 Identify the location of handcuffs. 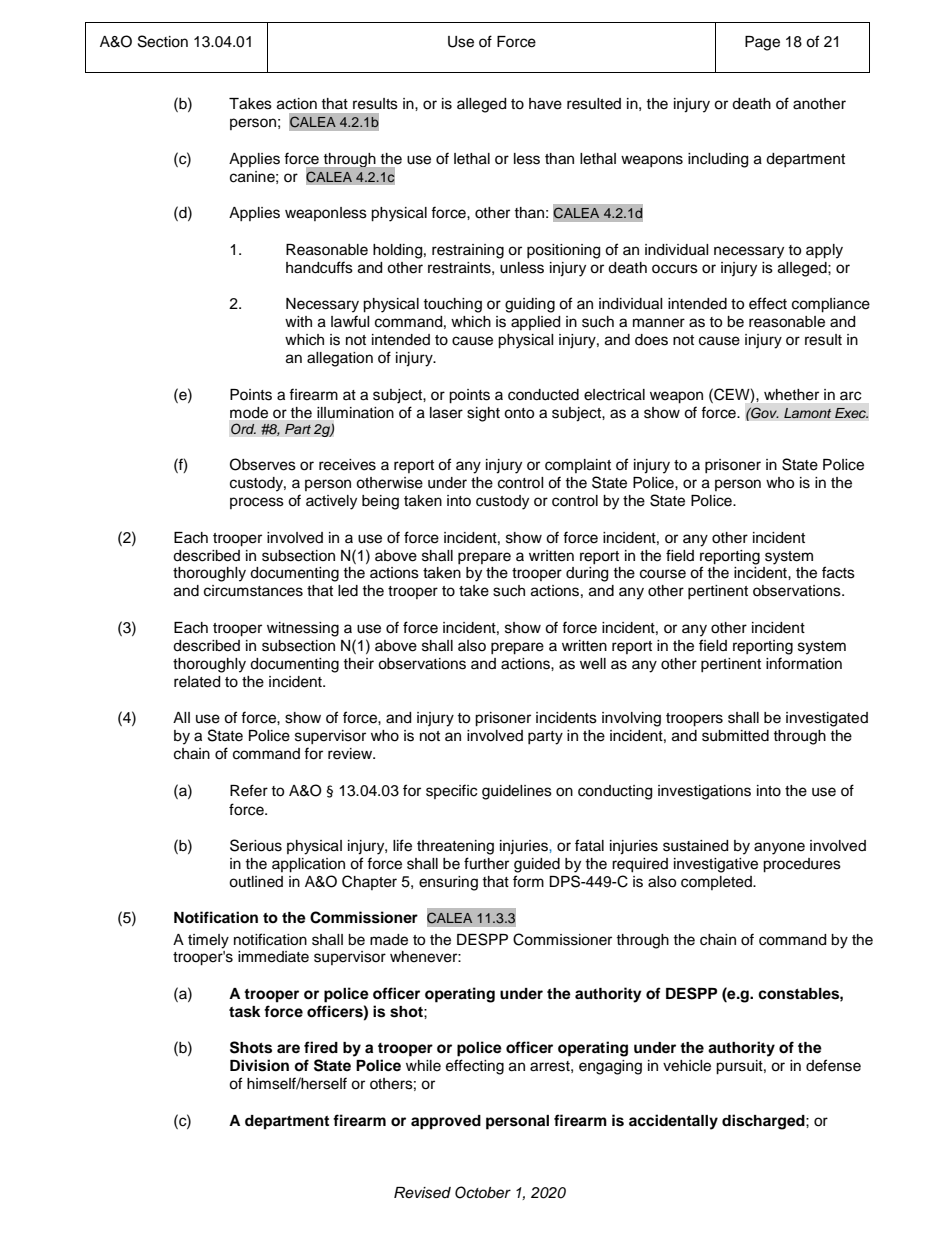
(319, 267).
